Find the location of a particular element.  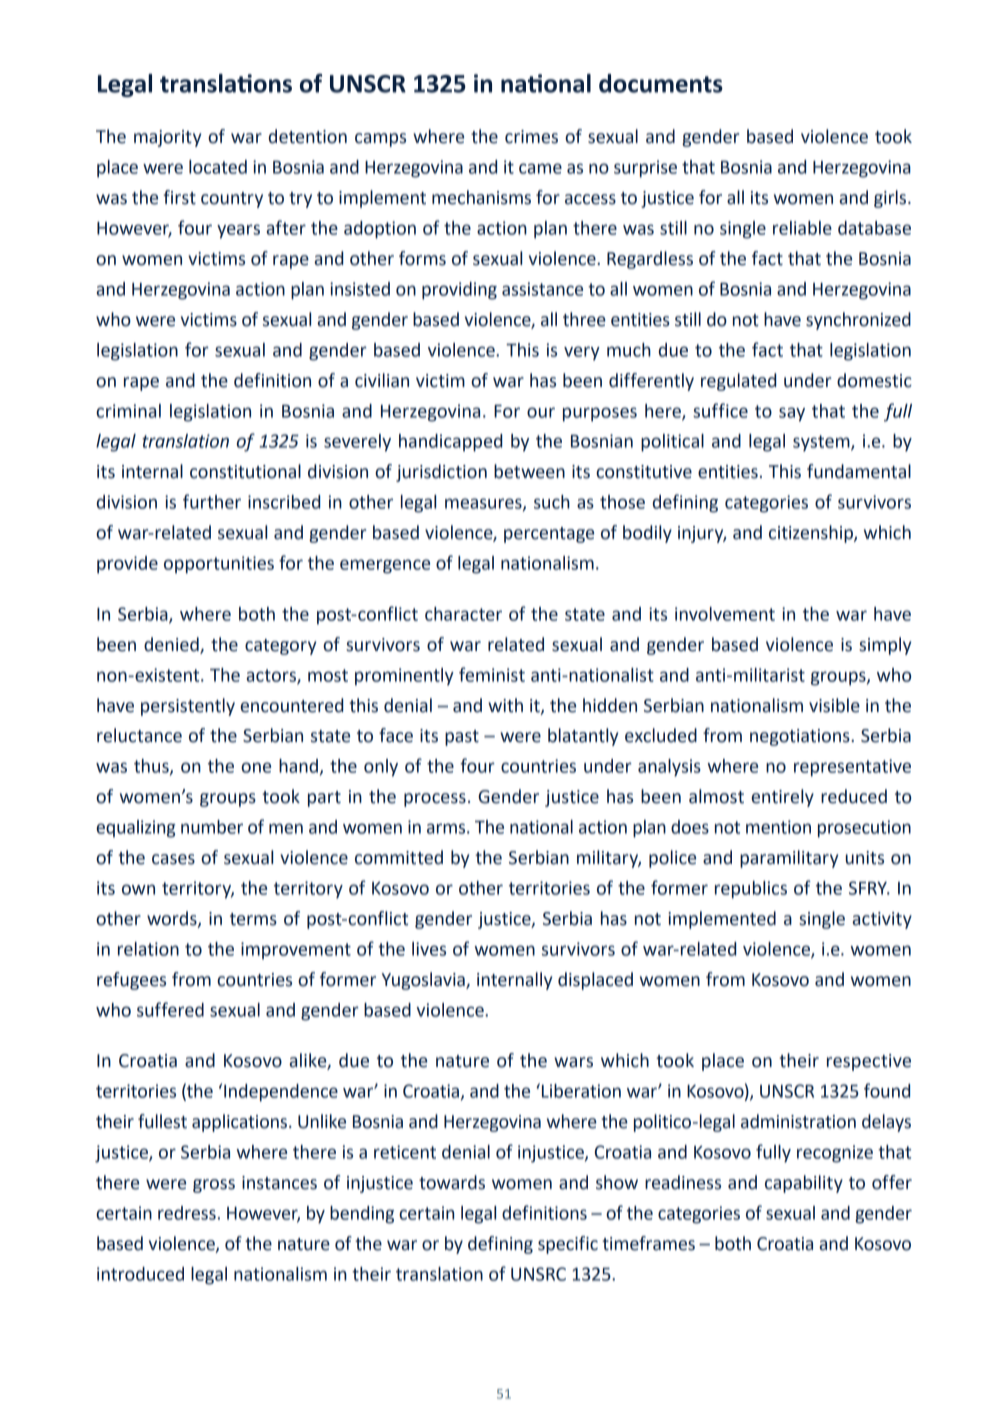

citizenship is located at coordinates (812, 534).
